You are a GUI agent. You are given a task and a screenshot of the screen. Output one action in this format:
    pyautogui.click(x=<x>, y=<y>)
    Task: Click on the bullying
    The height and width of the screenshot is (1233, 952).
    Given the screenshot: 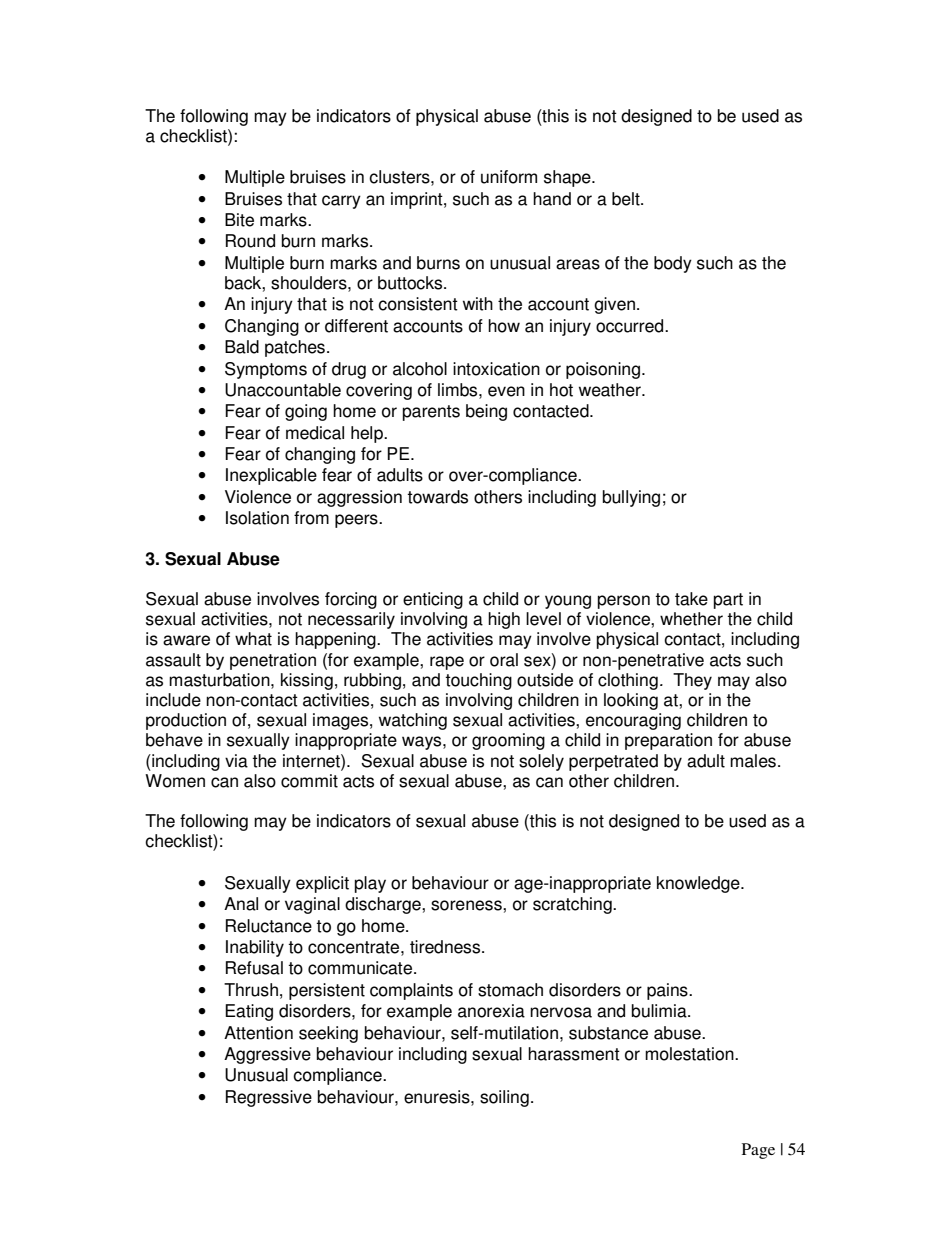 What is the action you would take?
    pyautogui.click(x=631, y=498)
